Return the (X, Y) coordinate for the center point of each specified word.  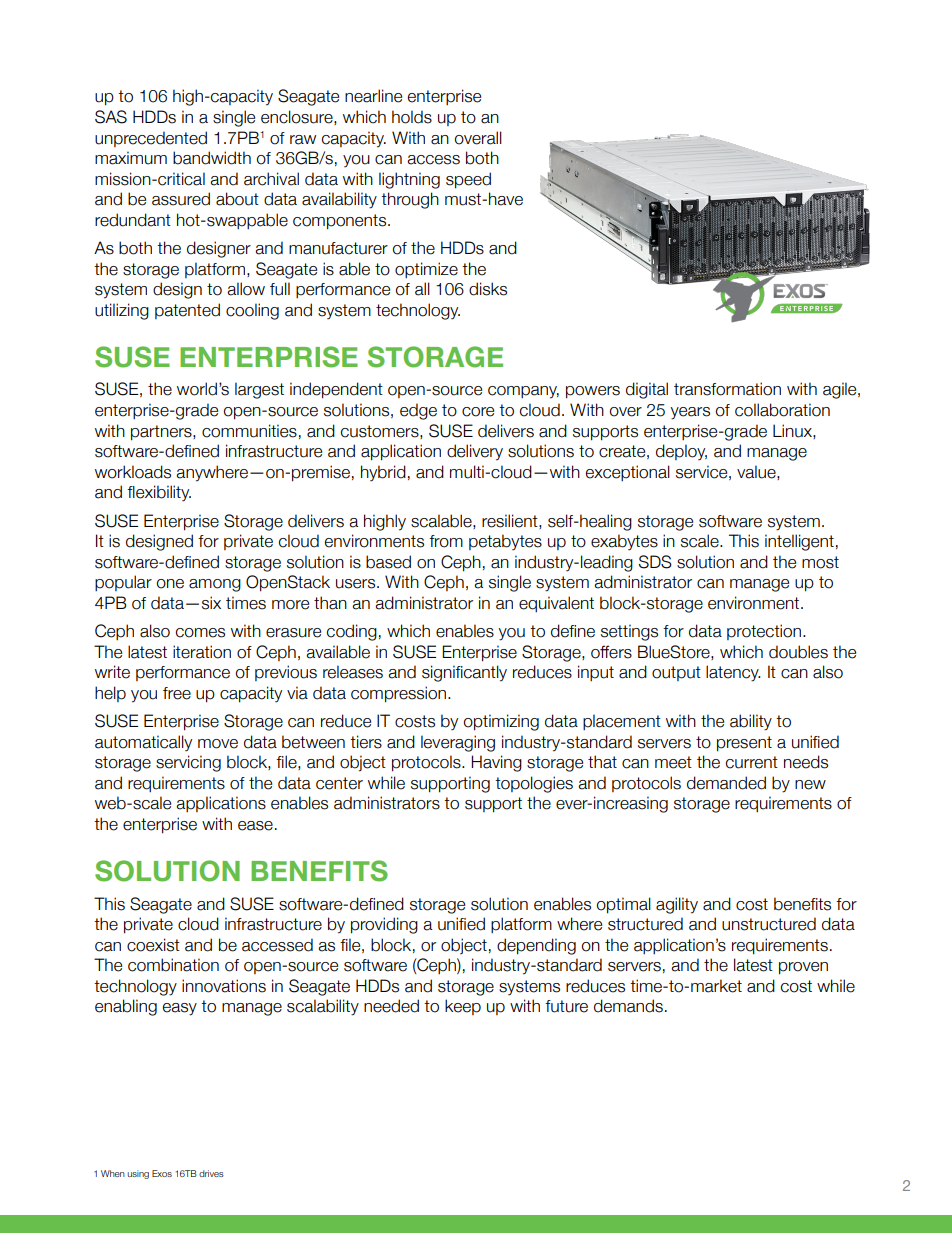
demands (628, 1006)
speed (468, 180)
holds (412, 117)
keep (463, 1007)
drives (211, 1173)
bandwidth (212, 158)
